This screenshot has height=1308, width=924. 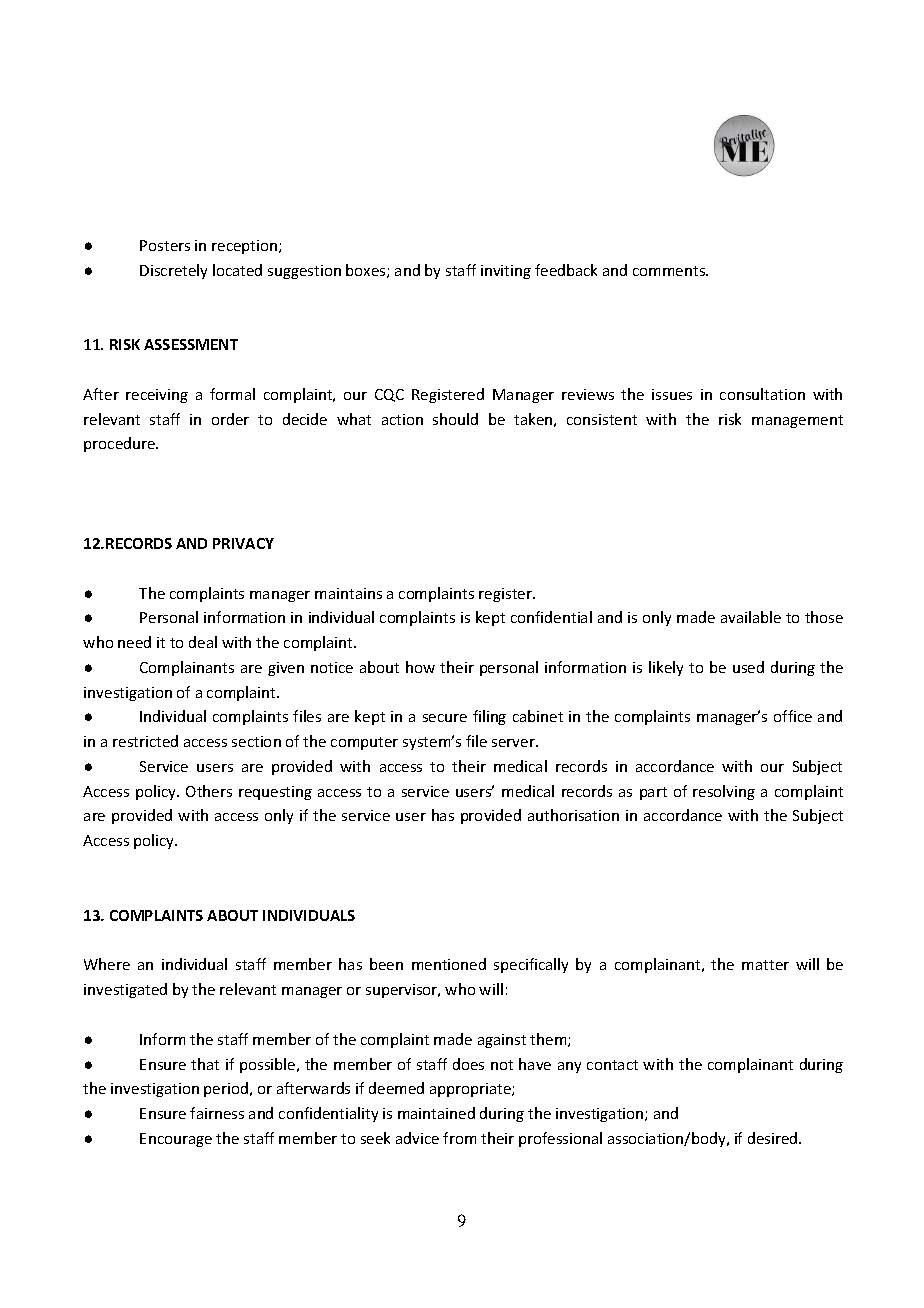 What do you see at coordinates (209, 791) in the screenshot?
I see `Others` at bounding box center [209, 791].
